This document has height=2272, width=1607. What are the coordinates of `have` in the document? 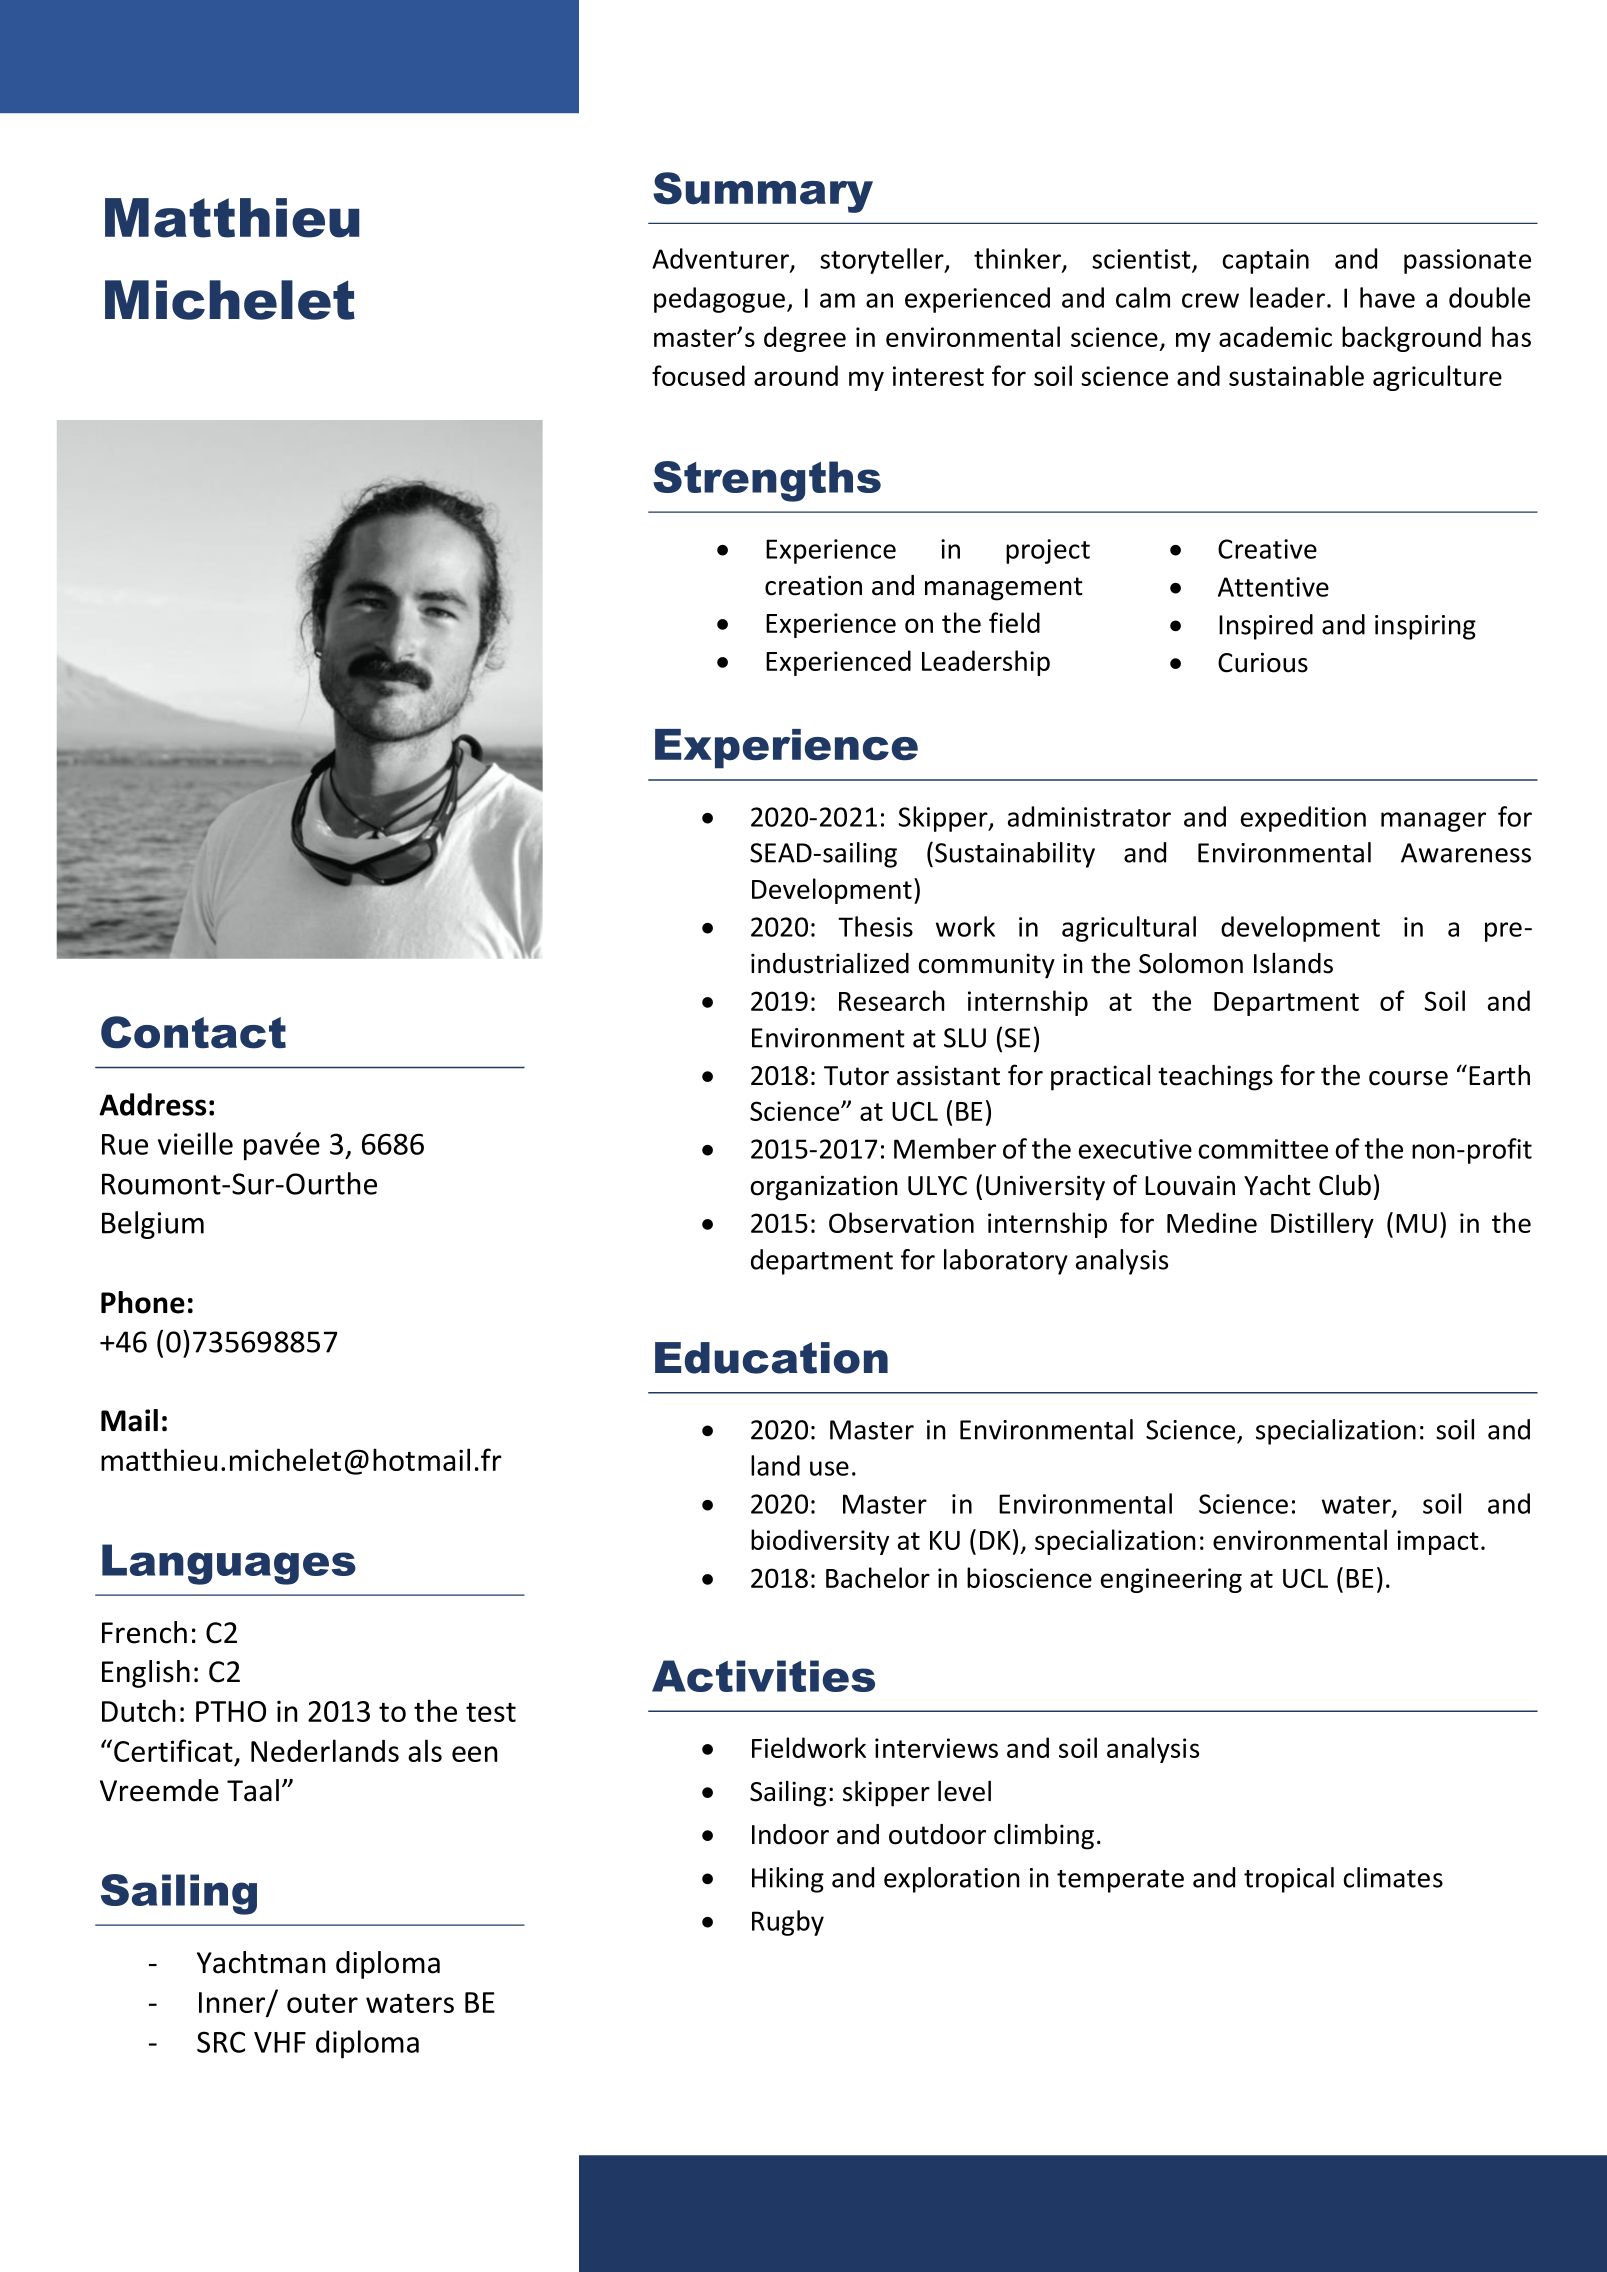 It's located at (1387, 297).
